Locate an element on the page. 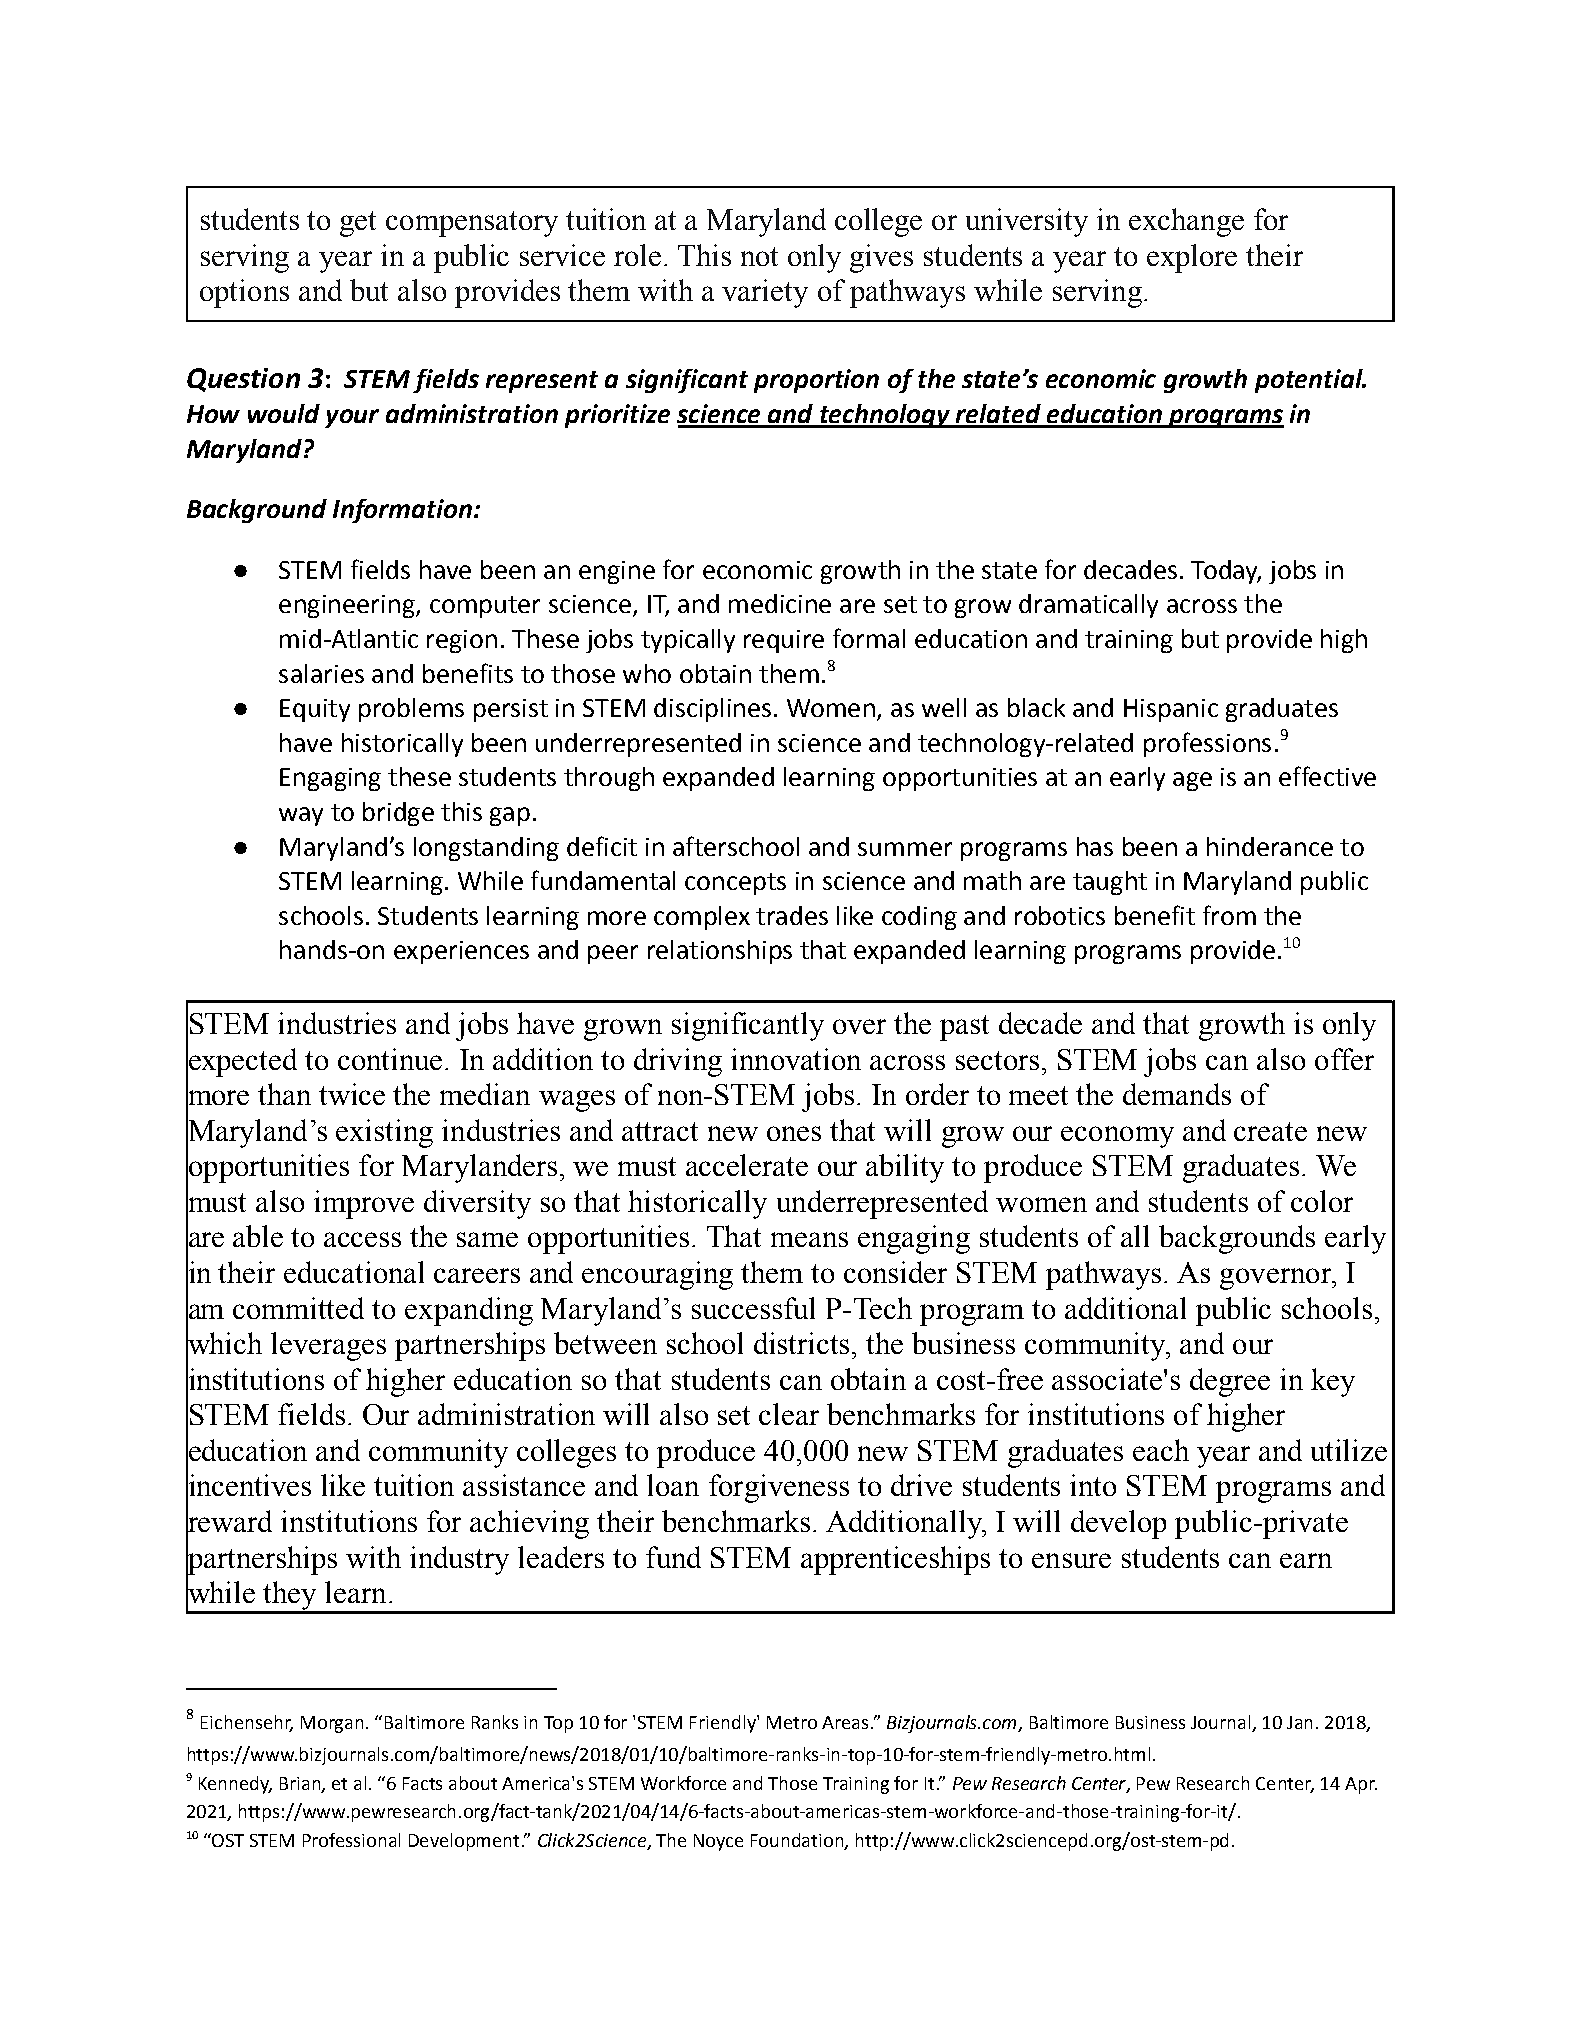 This document has width=1578, height=2042. Foundation is located at coordinates (798, 1841).
